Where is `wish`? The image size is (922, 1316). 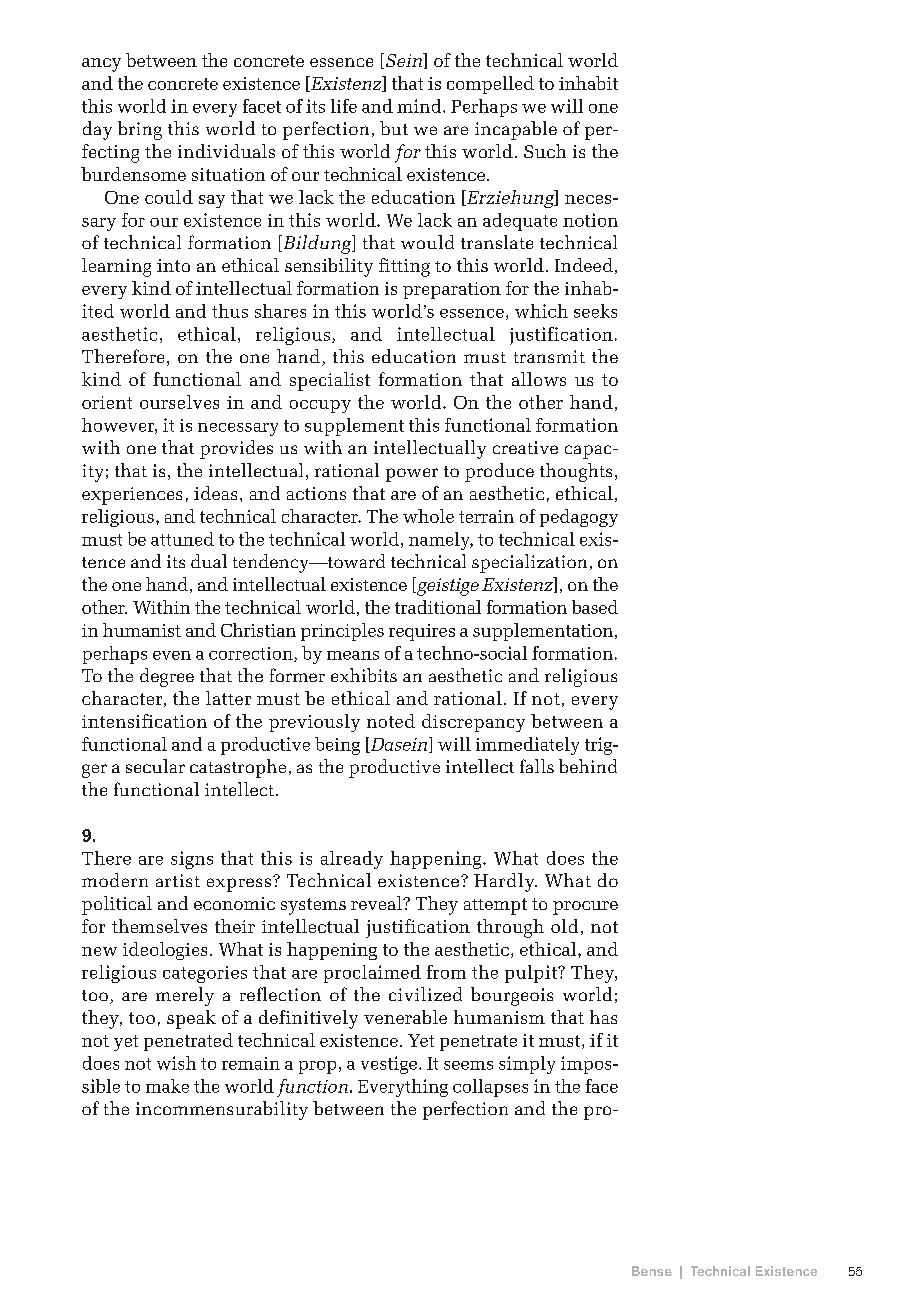
wish is located at coordinates (176, 1063).
